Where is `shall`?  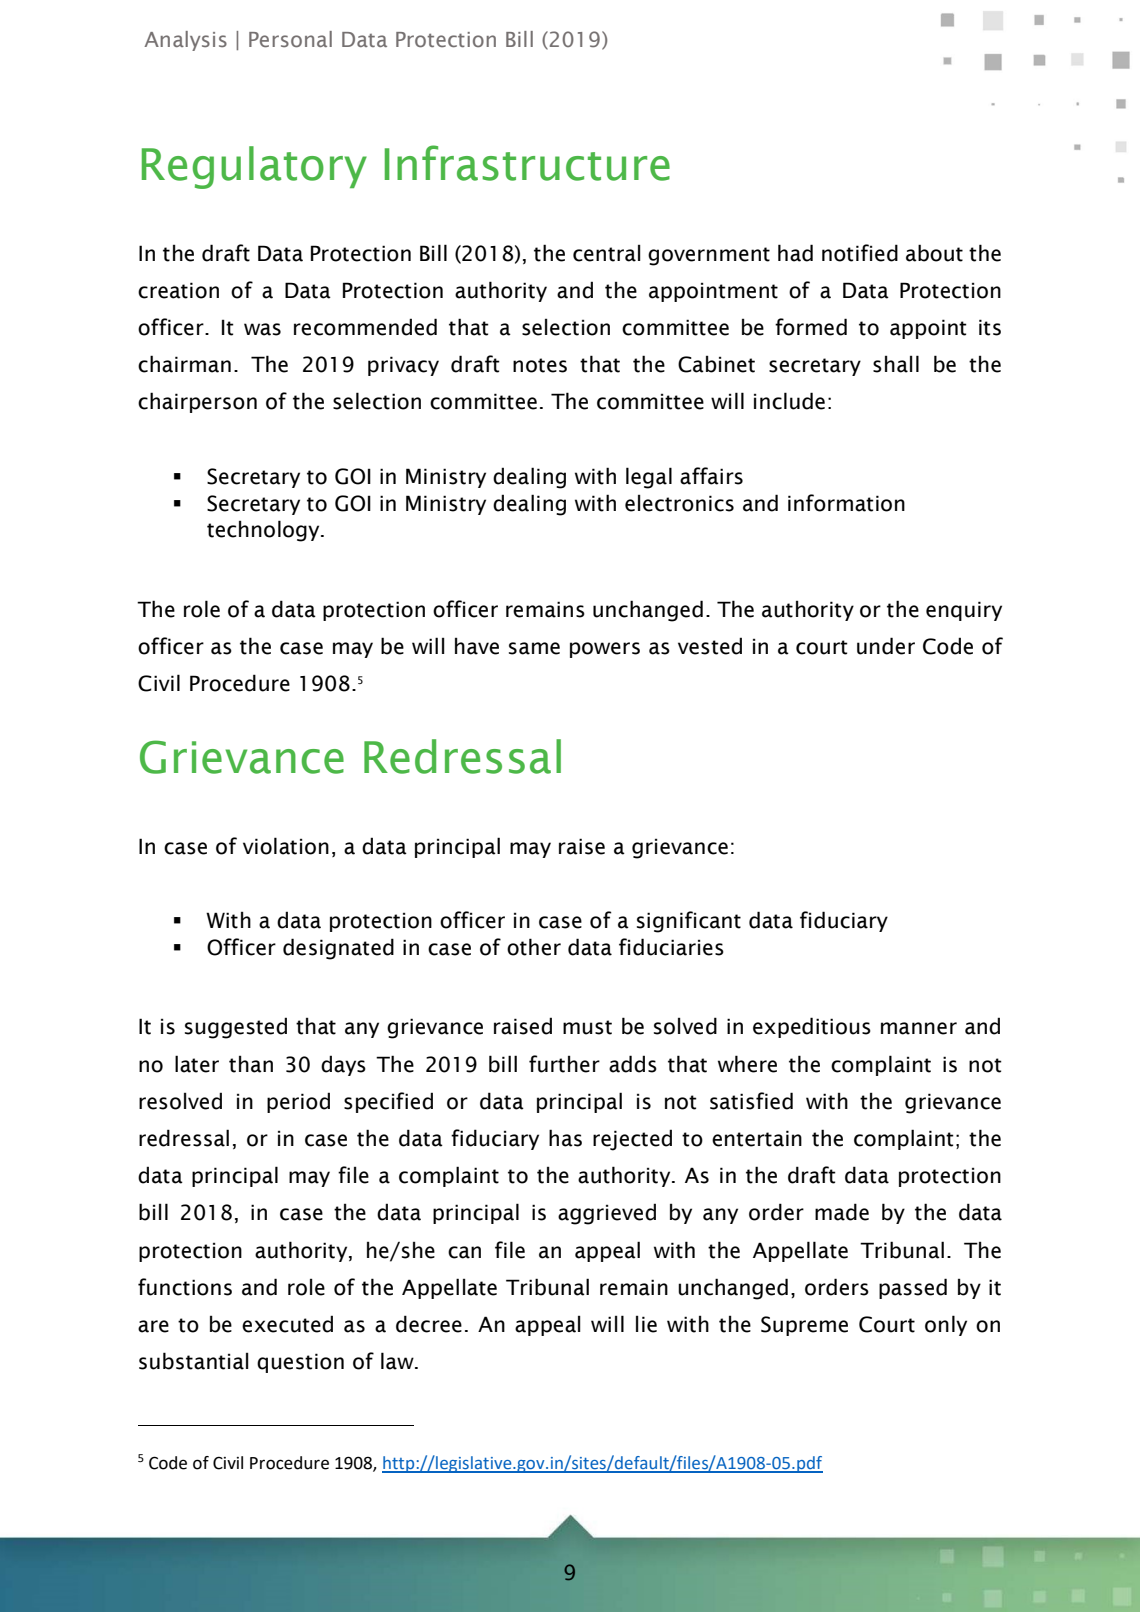
shall is located at coordinates (896, 364).
